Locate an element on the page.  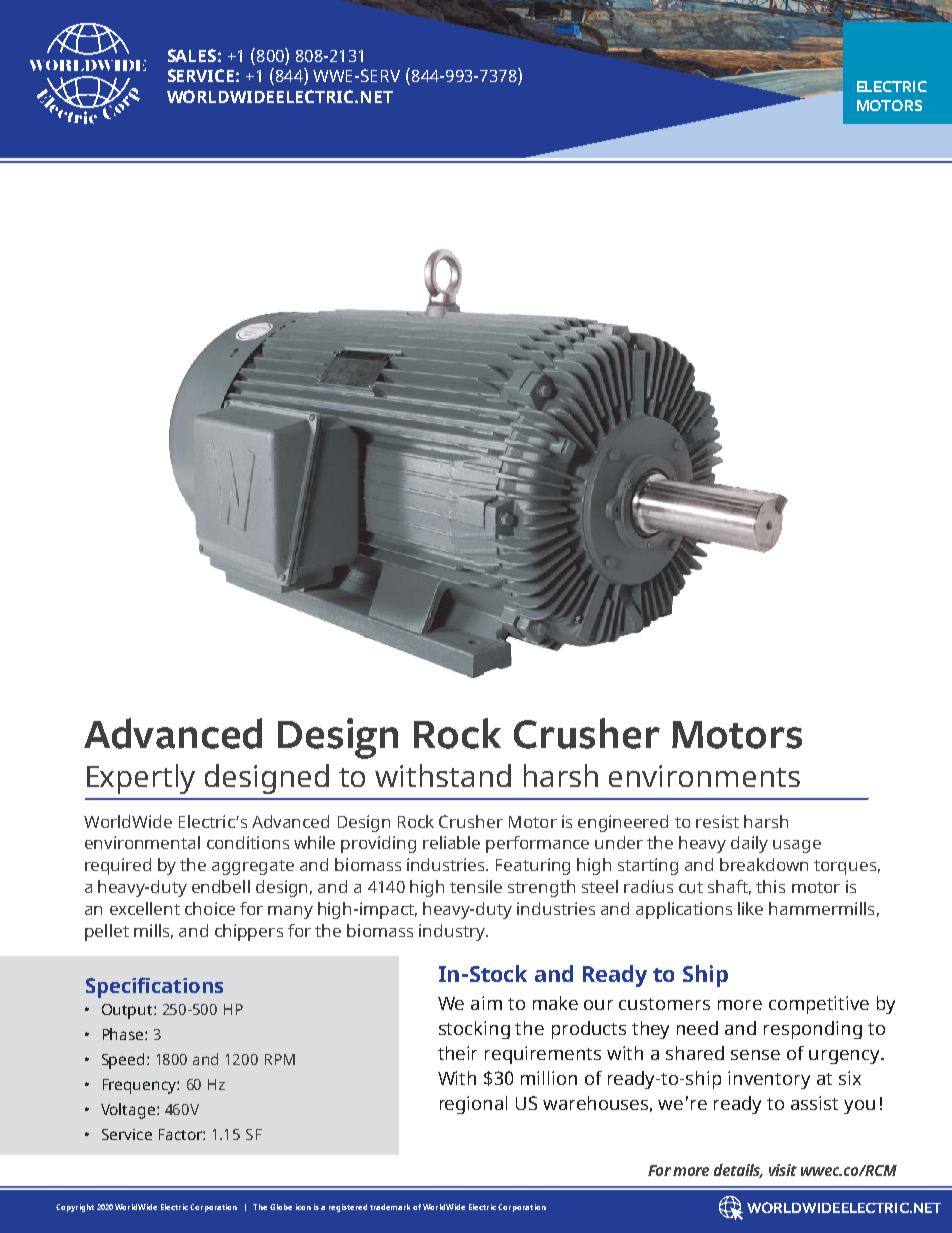
Specifications is located at coordinates (154, 987).
